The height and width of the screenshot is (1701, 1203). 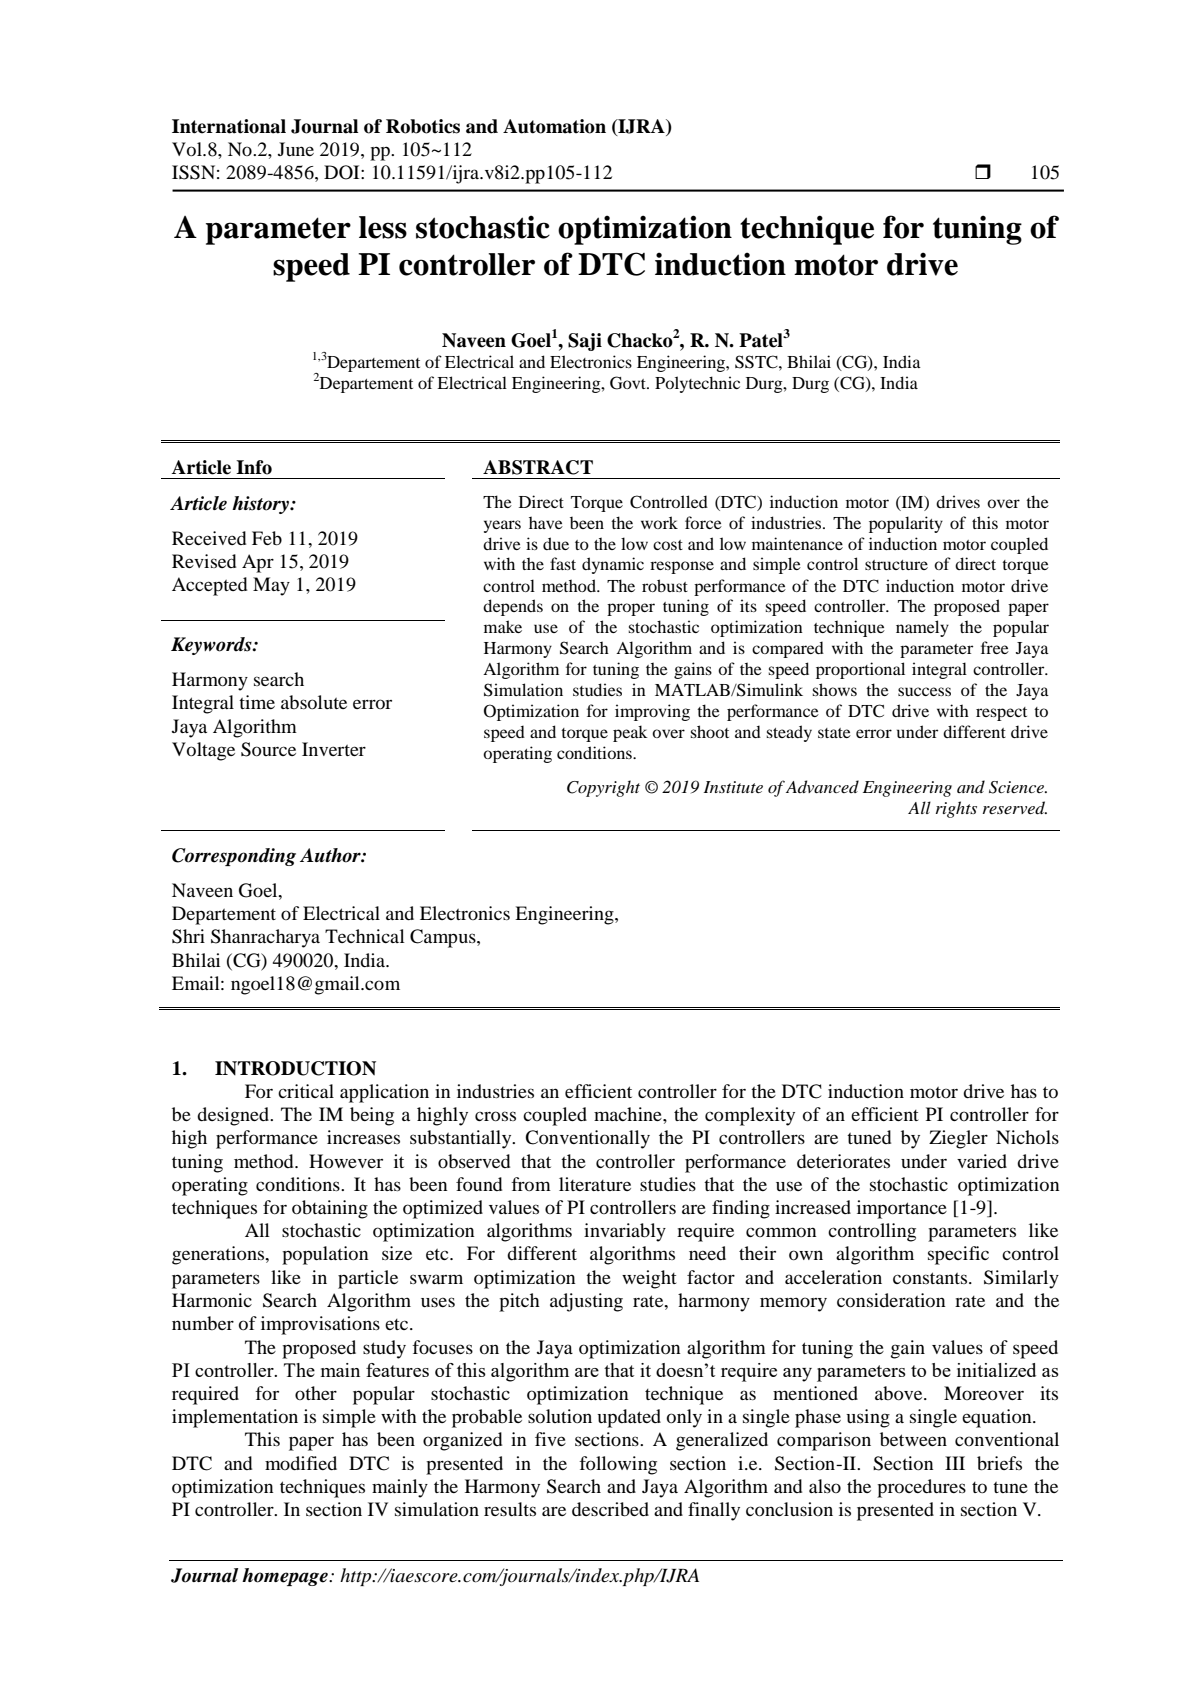 What do you see at coordinates (295, 1068) in the screenshot?
I see `INTRODUCTION` at bounding box center [295, 1068].
